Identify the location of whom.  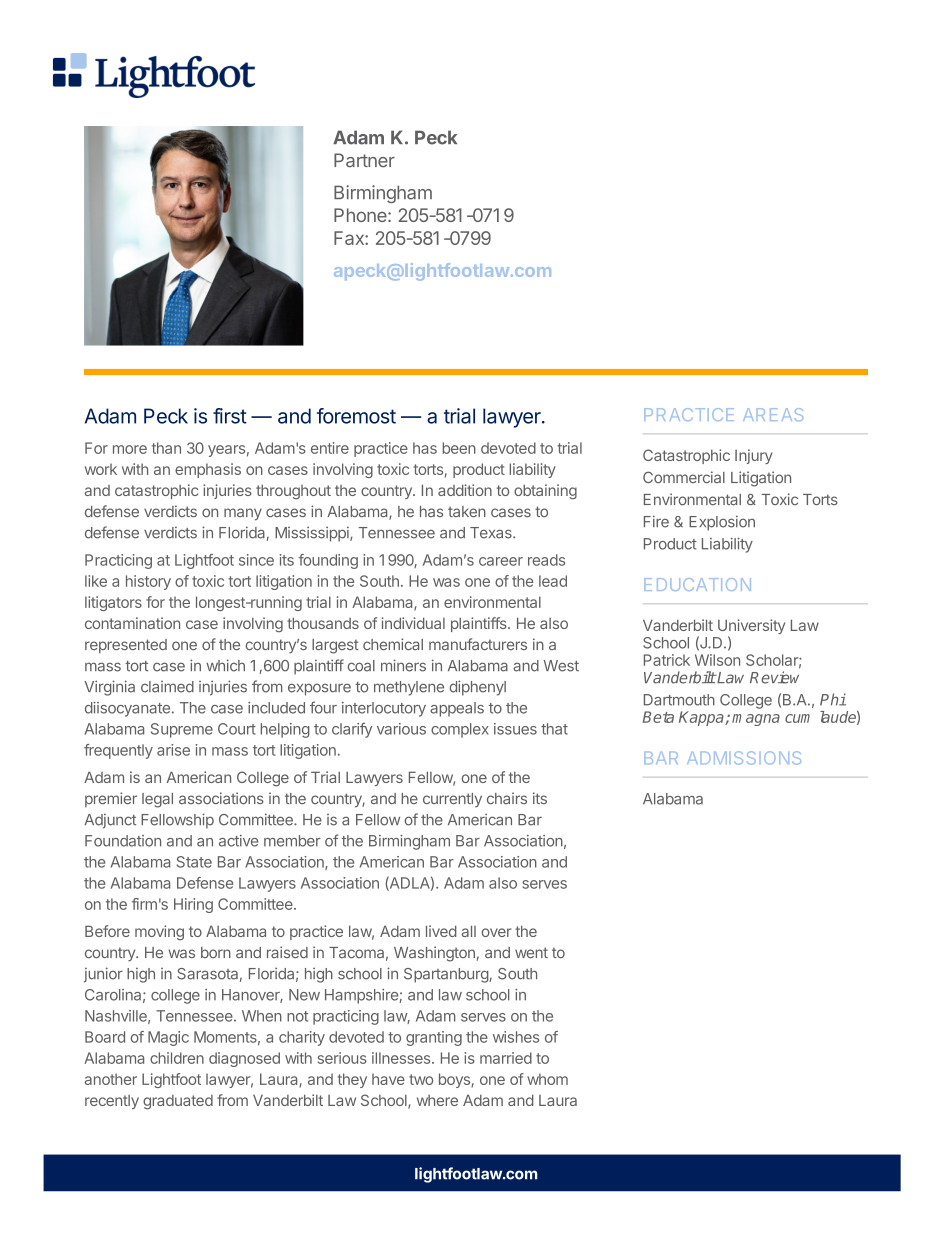
(547, 1079).
